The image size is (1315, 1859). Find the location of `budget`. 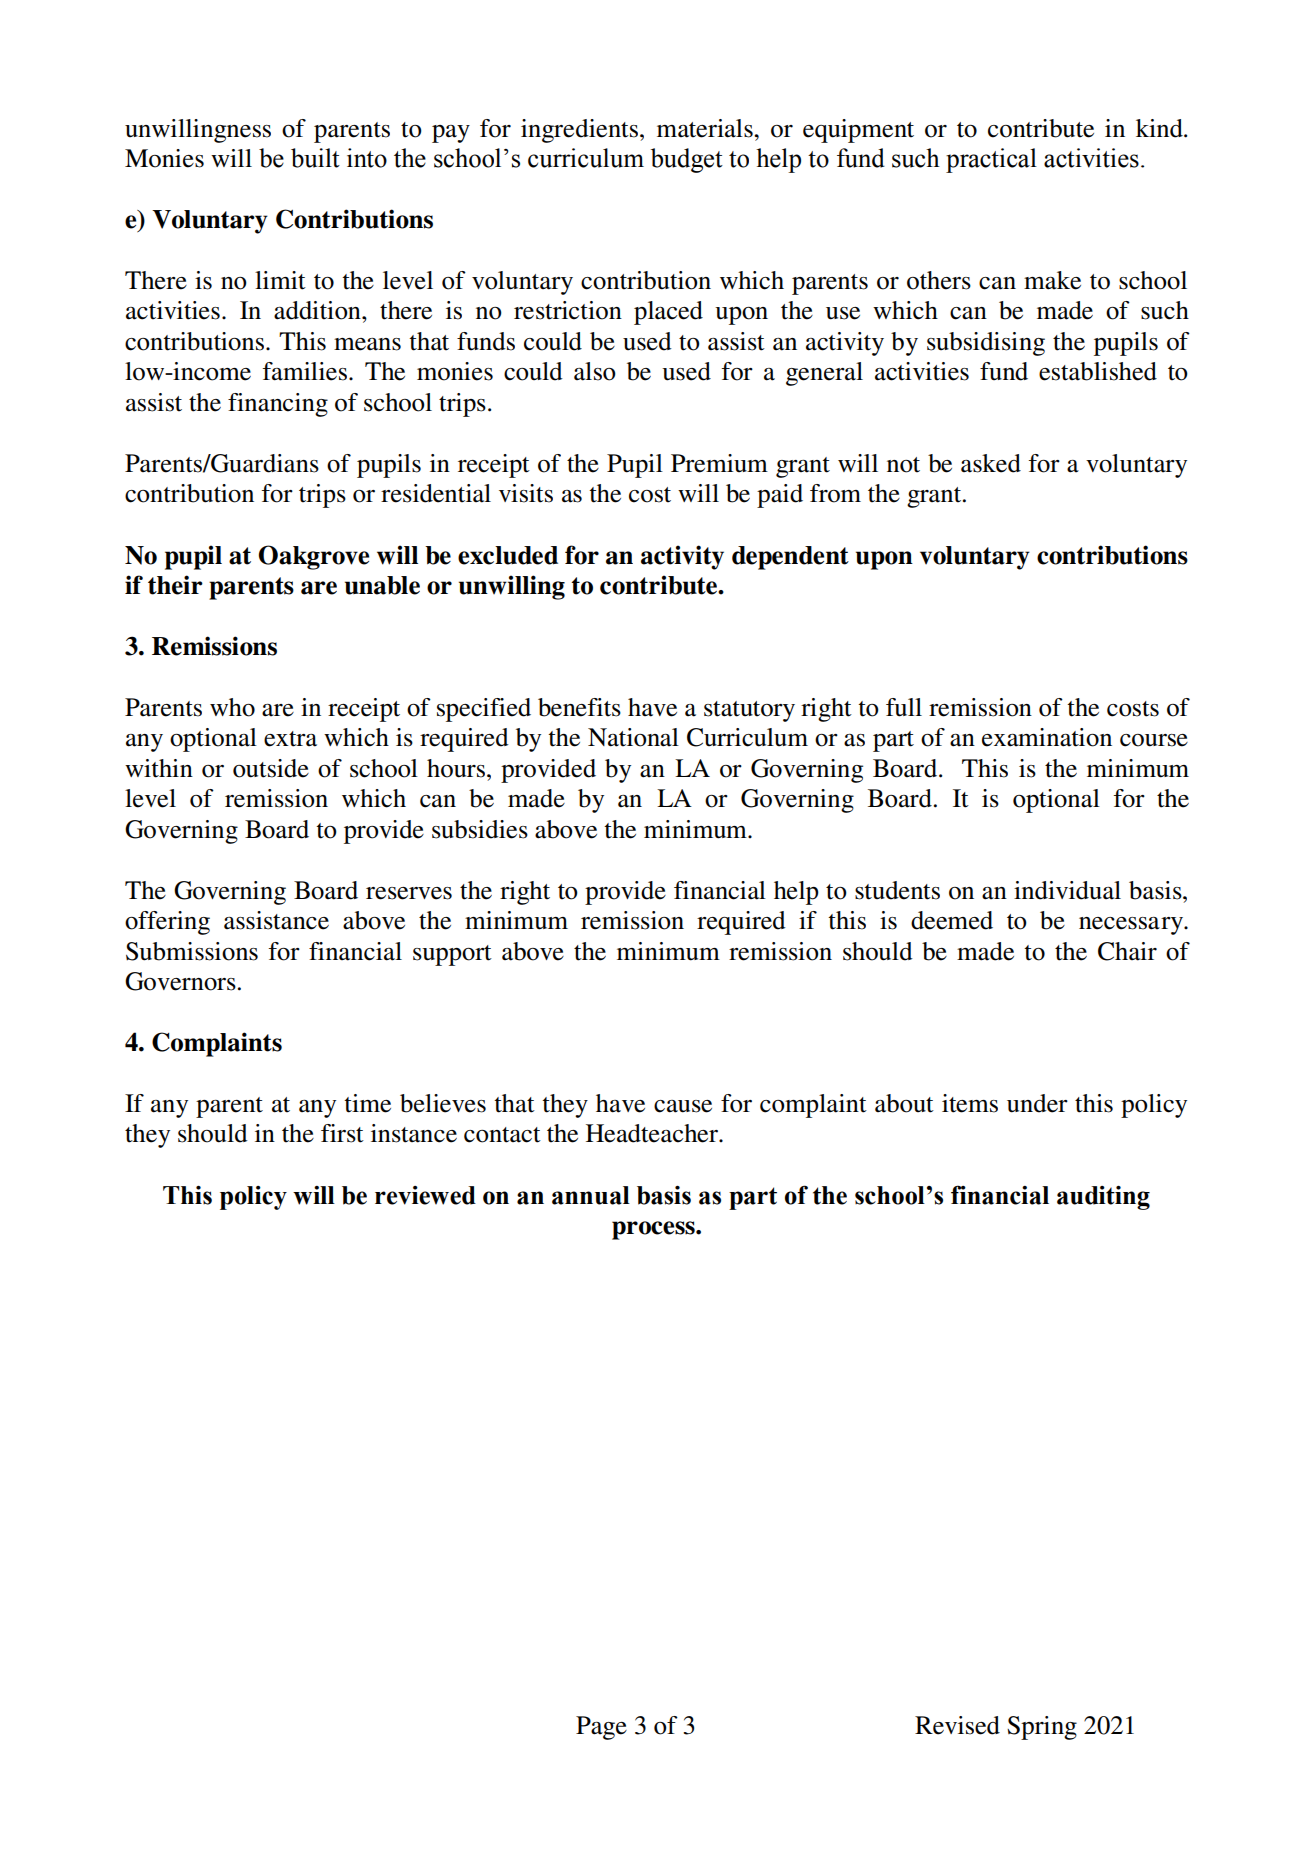

budget is located at coordinates (687, 160).
